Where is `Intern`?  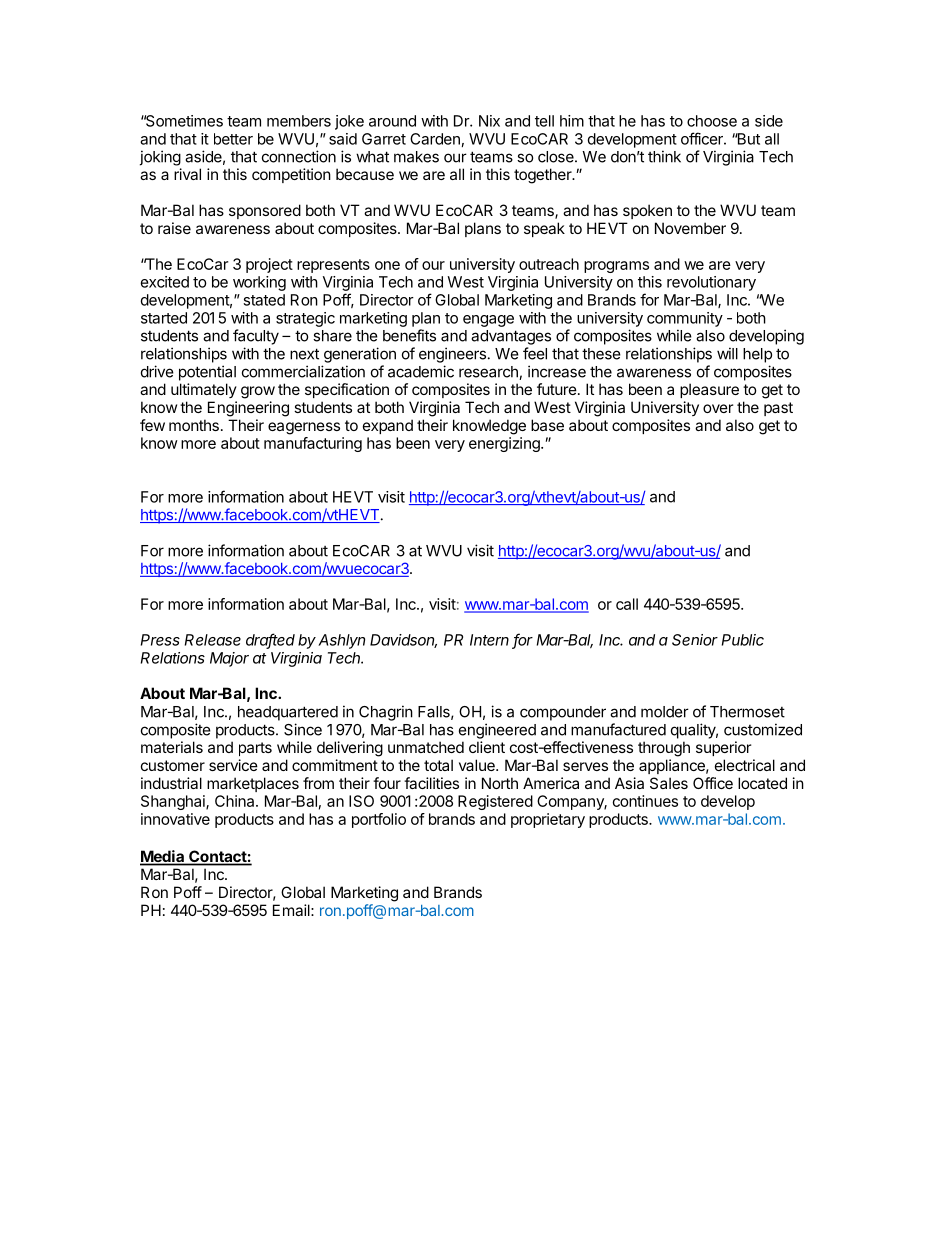
Intern is located at coordinates (489, 640).
